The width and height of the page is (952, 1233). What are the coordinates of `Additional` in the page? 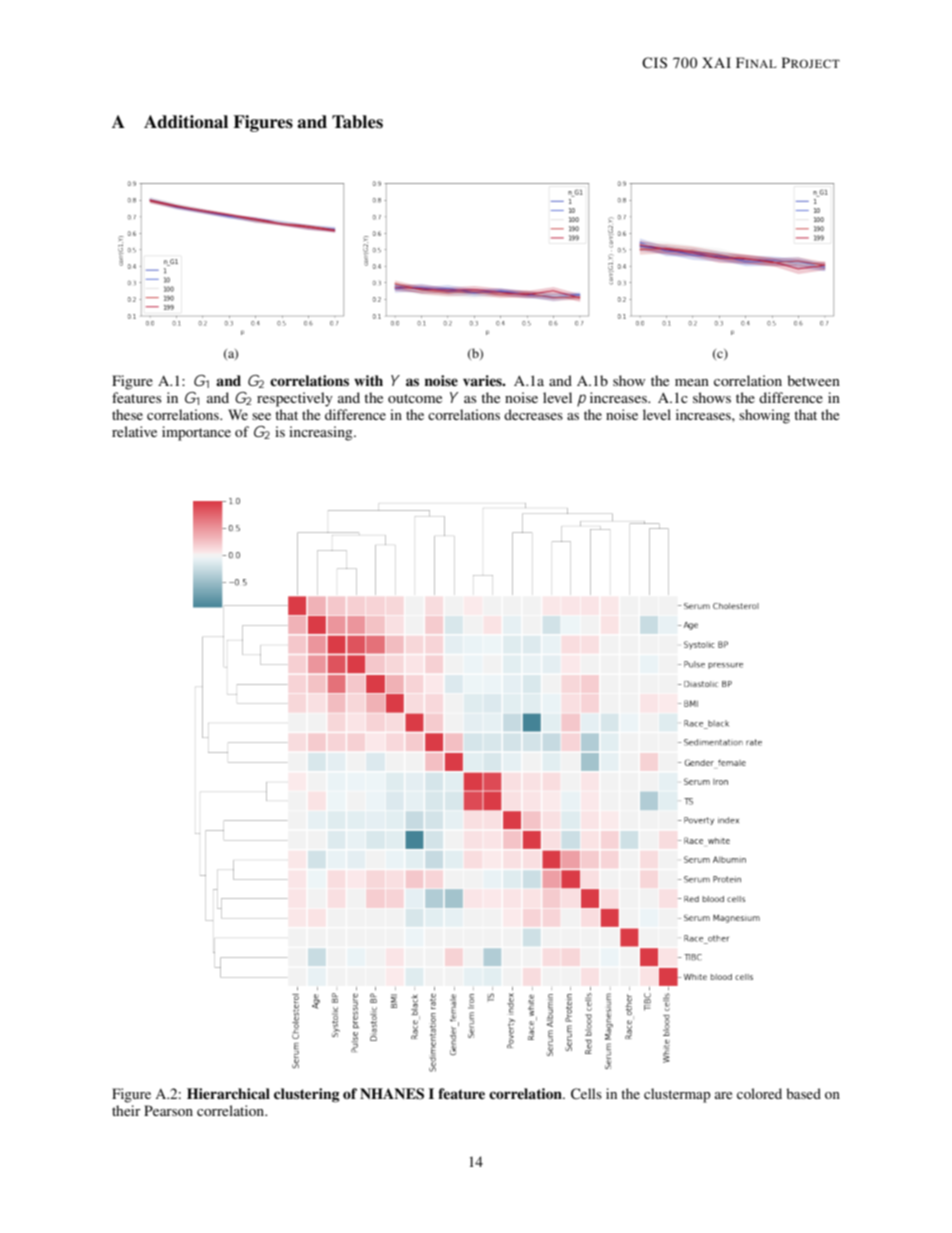 It's located at (186, 122).
